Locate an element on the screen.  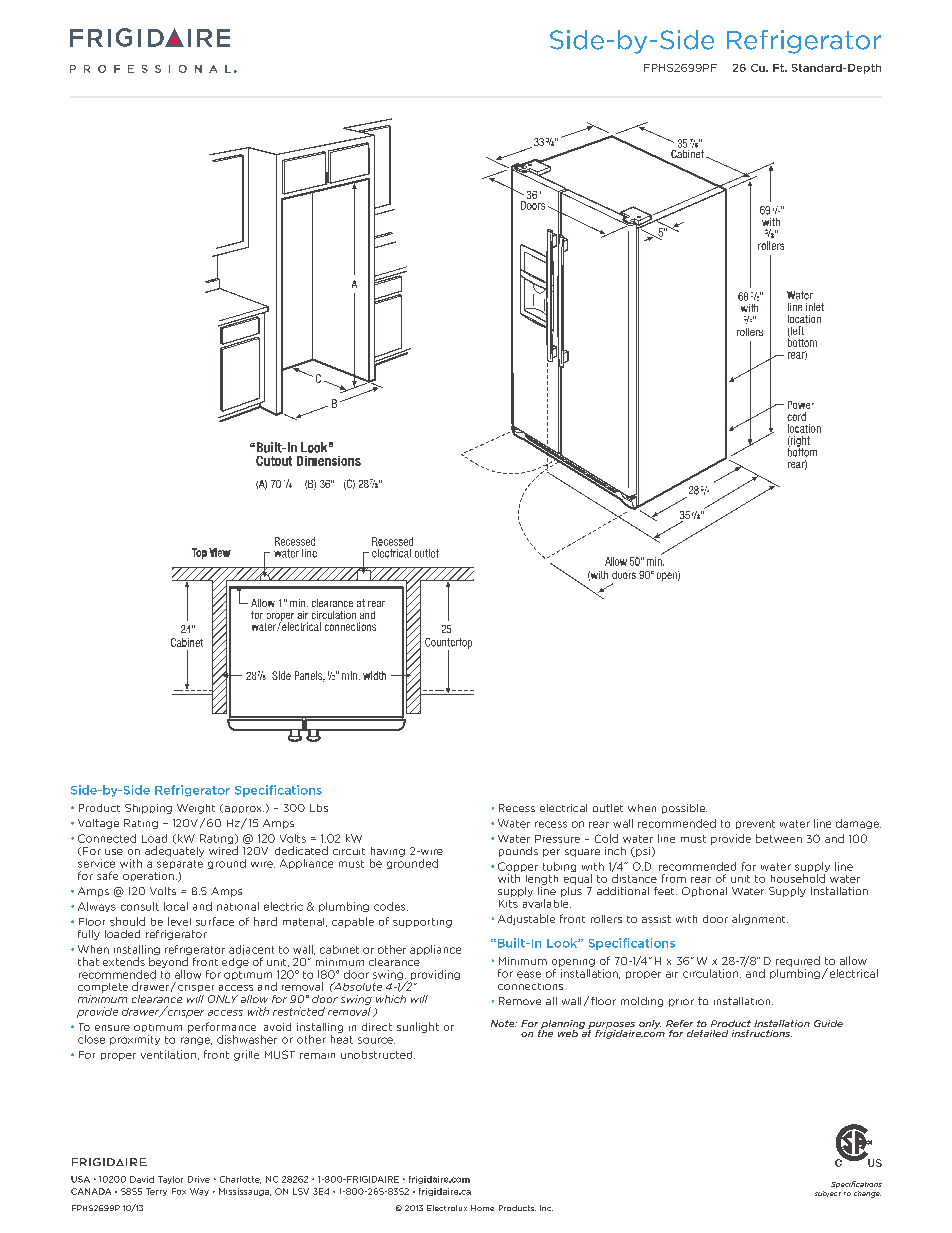
required is located at coordinates (798, 961).
